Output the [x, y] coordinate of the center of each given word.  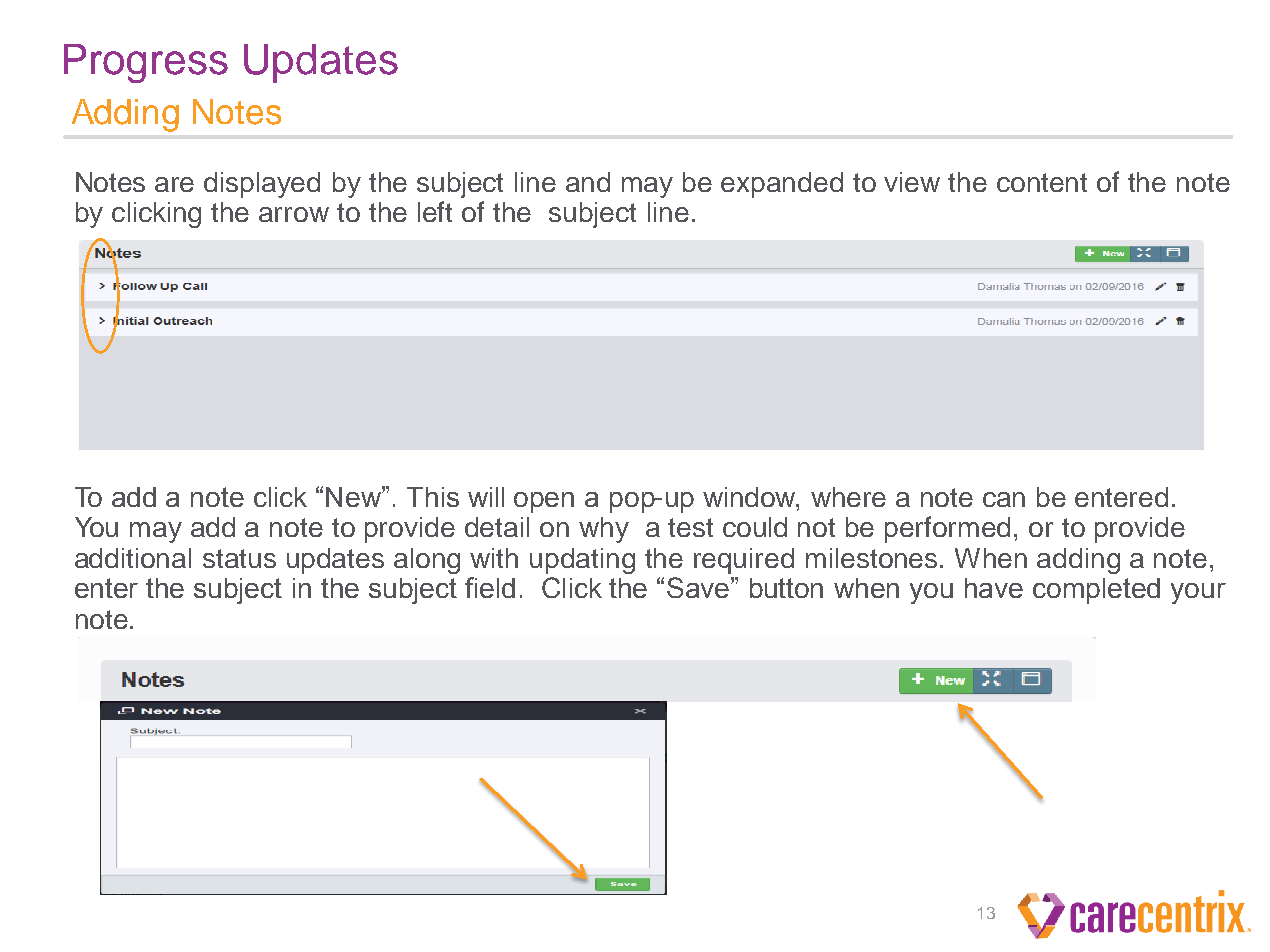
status [239, 558]
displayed [262, 185]
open [544, 502]
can [1004, 499]
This [433, 497]
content [1042, 182]
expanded [782, 185]
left [435, 211]
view [912, 182]
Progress [146, 63]
